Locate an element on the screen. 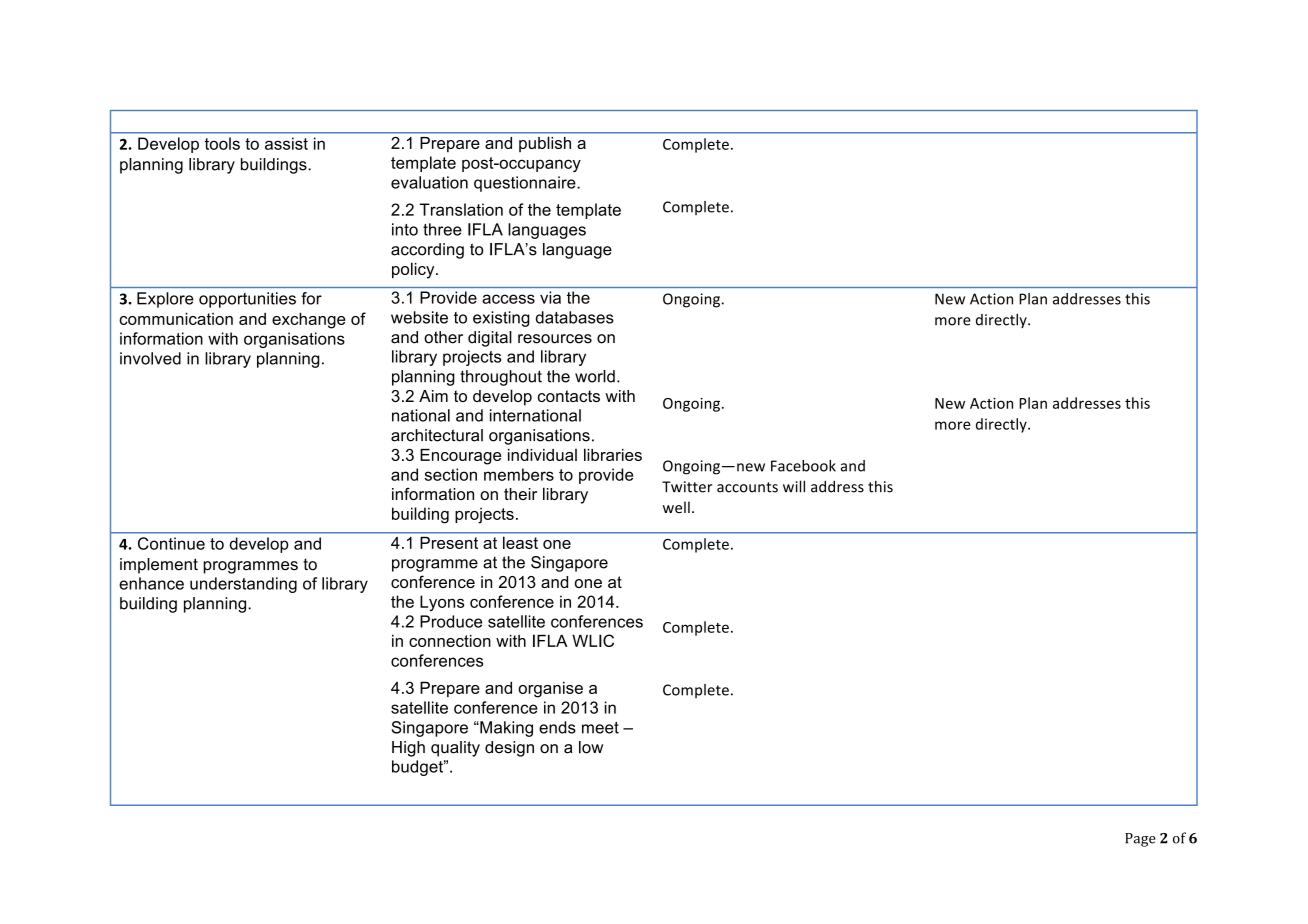 The image size is (1308, 924). questionnaire is located at coordinates (526, 184).
